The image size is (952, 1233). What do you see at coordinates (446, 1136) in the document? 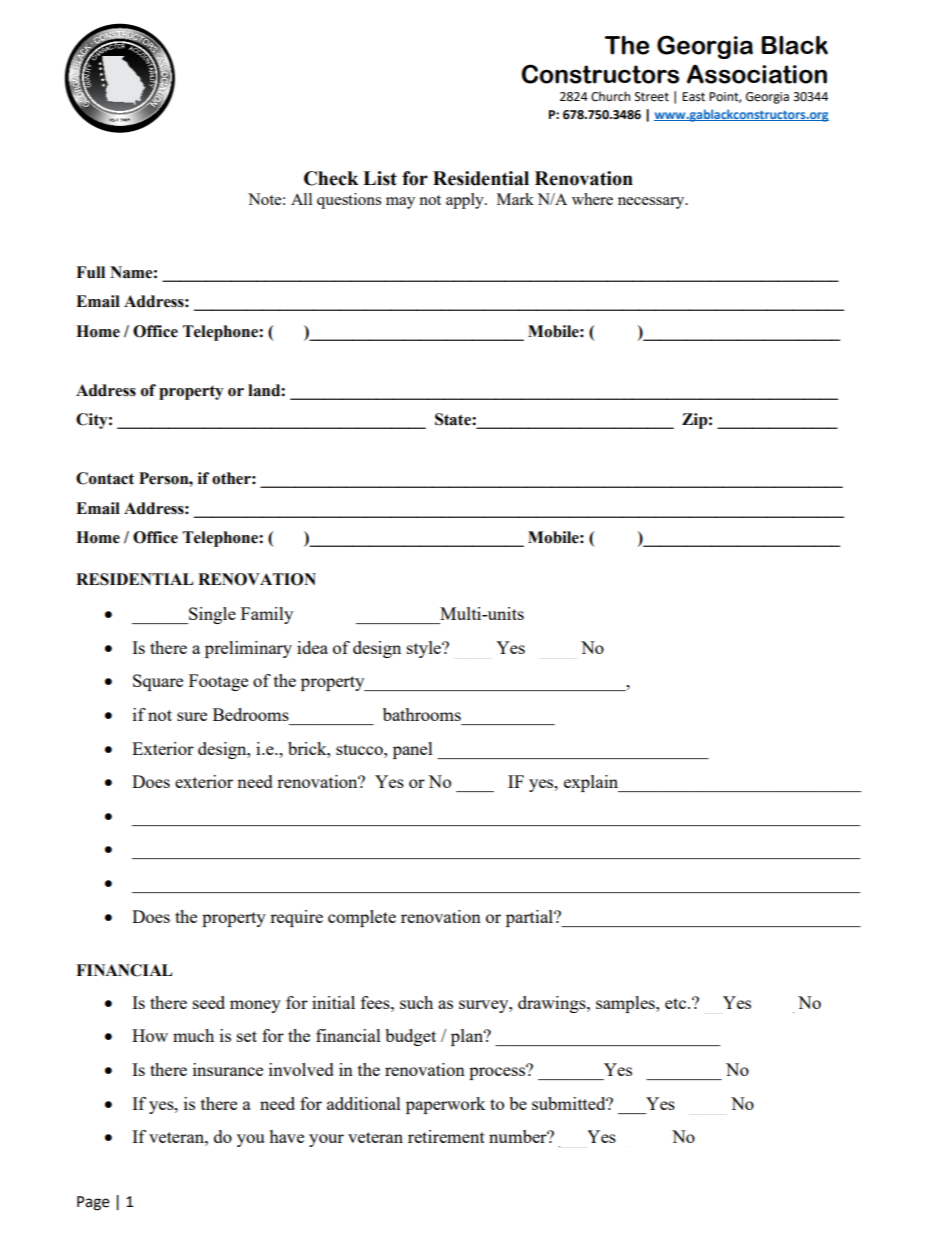
I see `retirement` at bounding box center [446, 1136].
